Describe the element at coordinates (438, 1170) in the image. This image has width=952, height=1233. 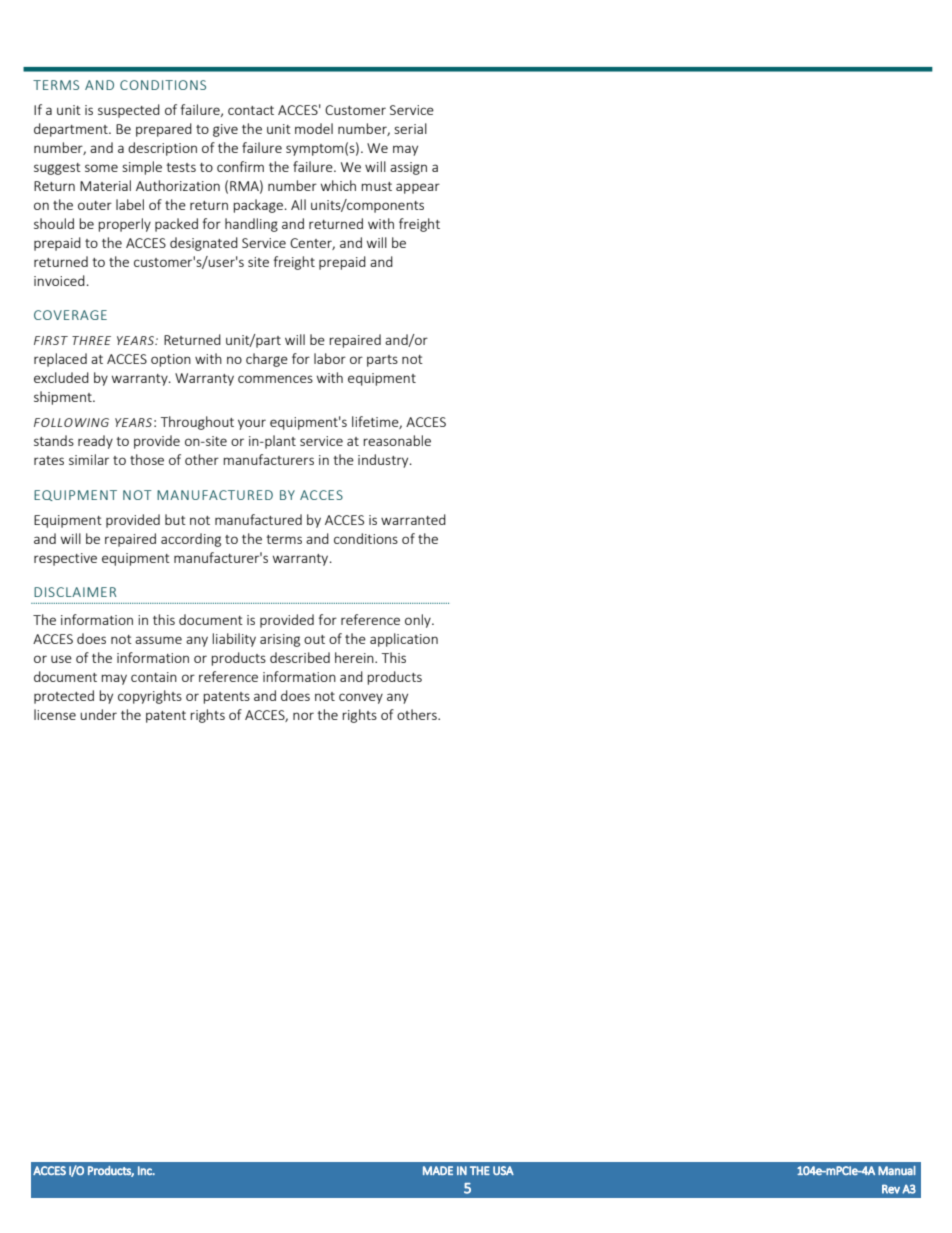
I see `MADE` at that location.
